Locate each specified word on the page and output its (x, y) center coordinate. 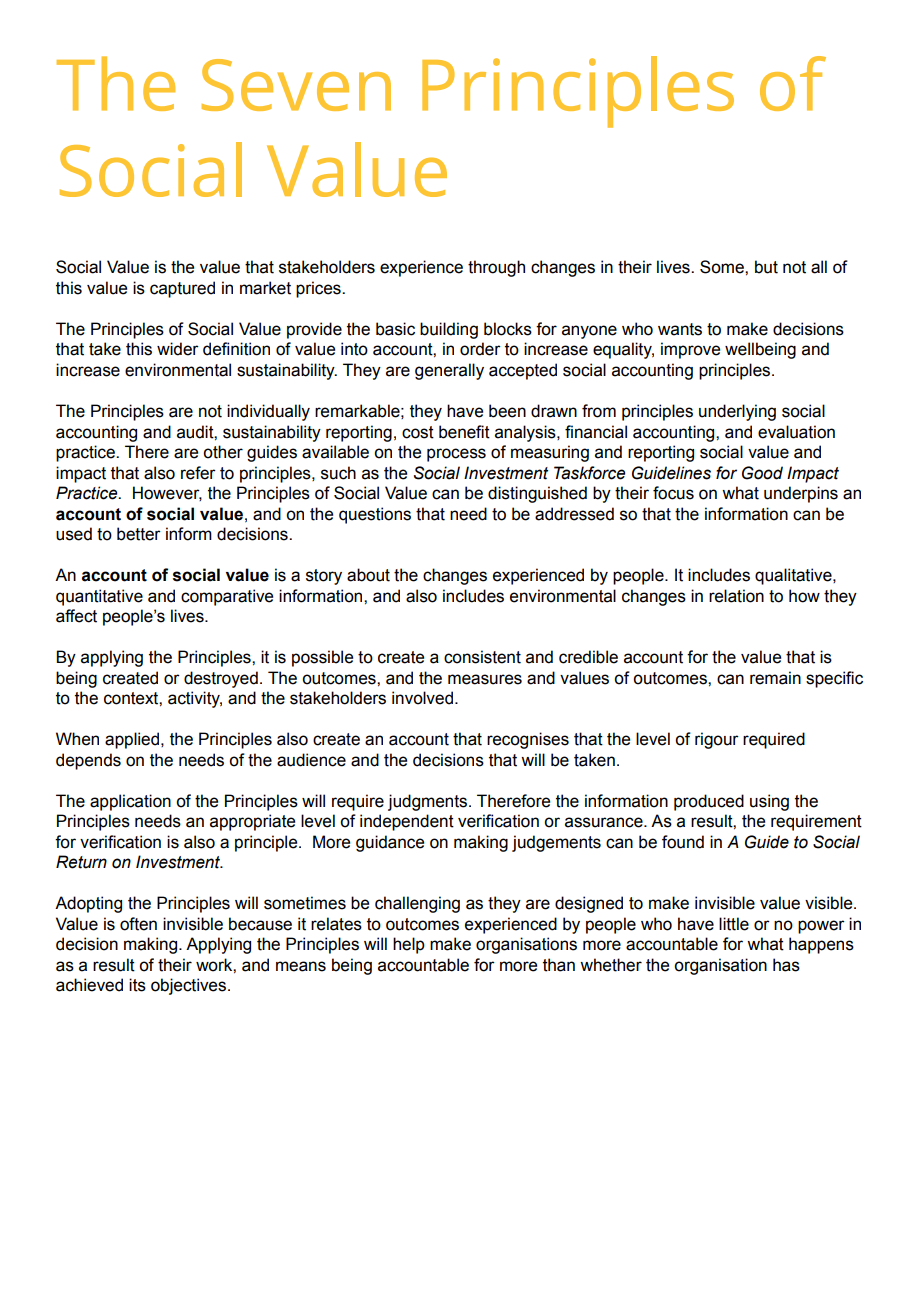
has (786, 965)
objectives (188, 986)
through (496, 268)
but (766, 267)
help (409, 945)
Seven (296, 85)
